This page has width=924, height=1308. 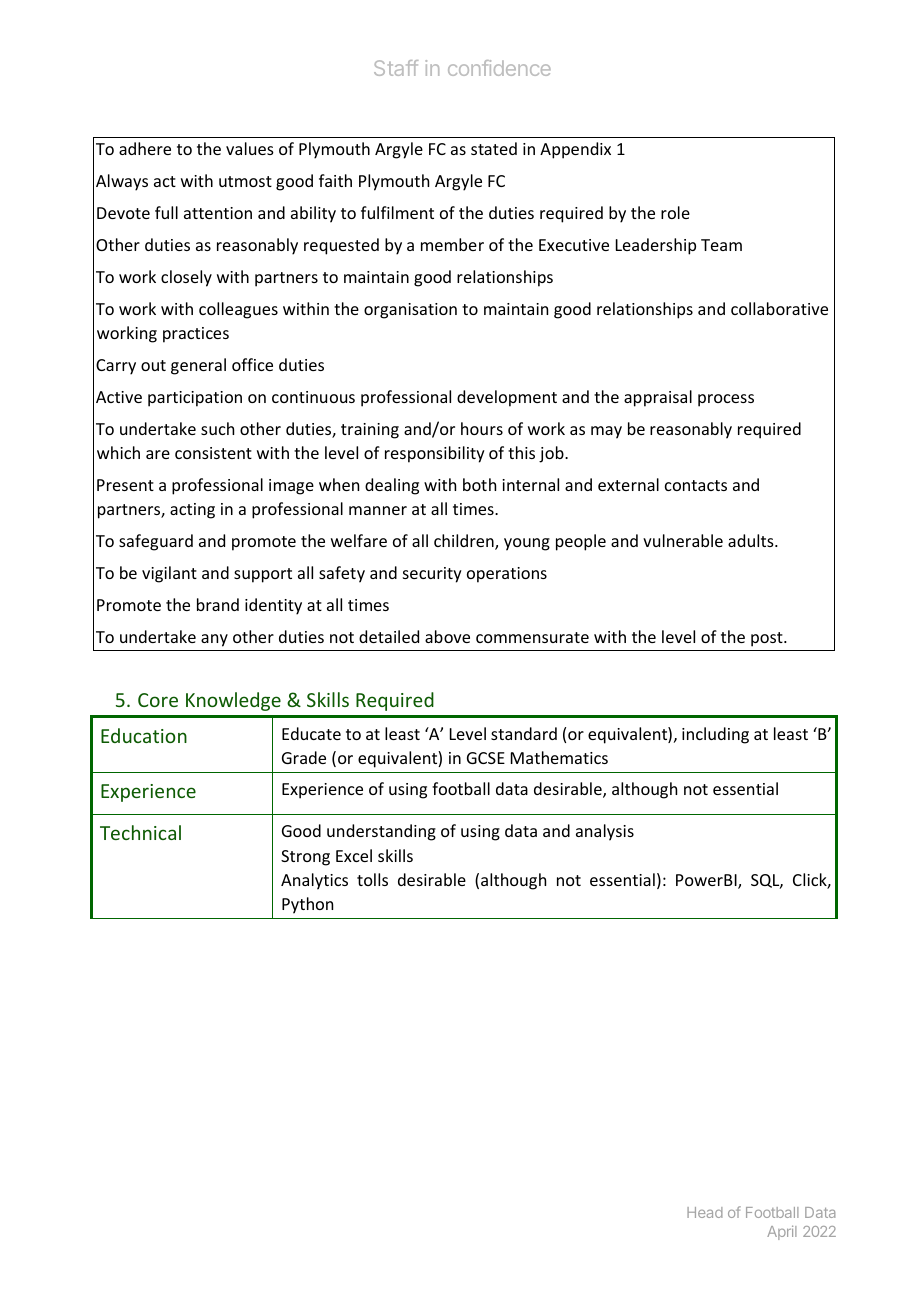 What do you see at coordinates (696, 485) in the page?
I see `contacts` at bounding box center [696, 485].
